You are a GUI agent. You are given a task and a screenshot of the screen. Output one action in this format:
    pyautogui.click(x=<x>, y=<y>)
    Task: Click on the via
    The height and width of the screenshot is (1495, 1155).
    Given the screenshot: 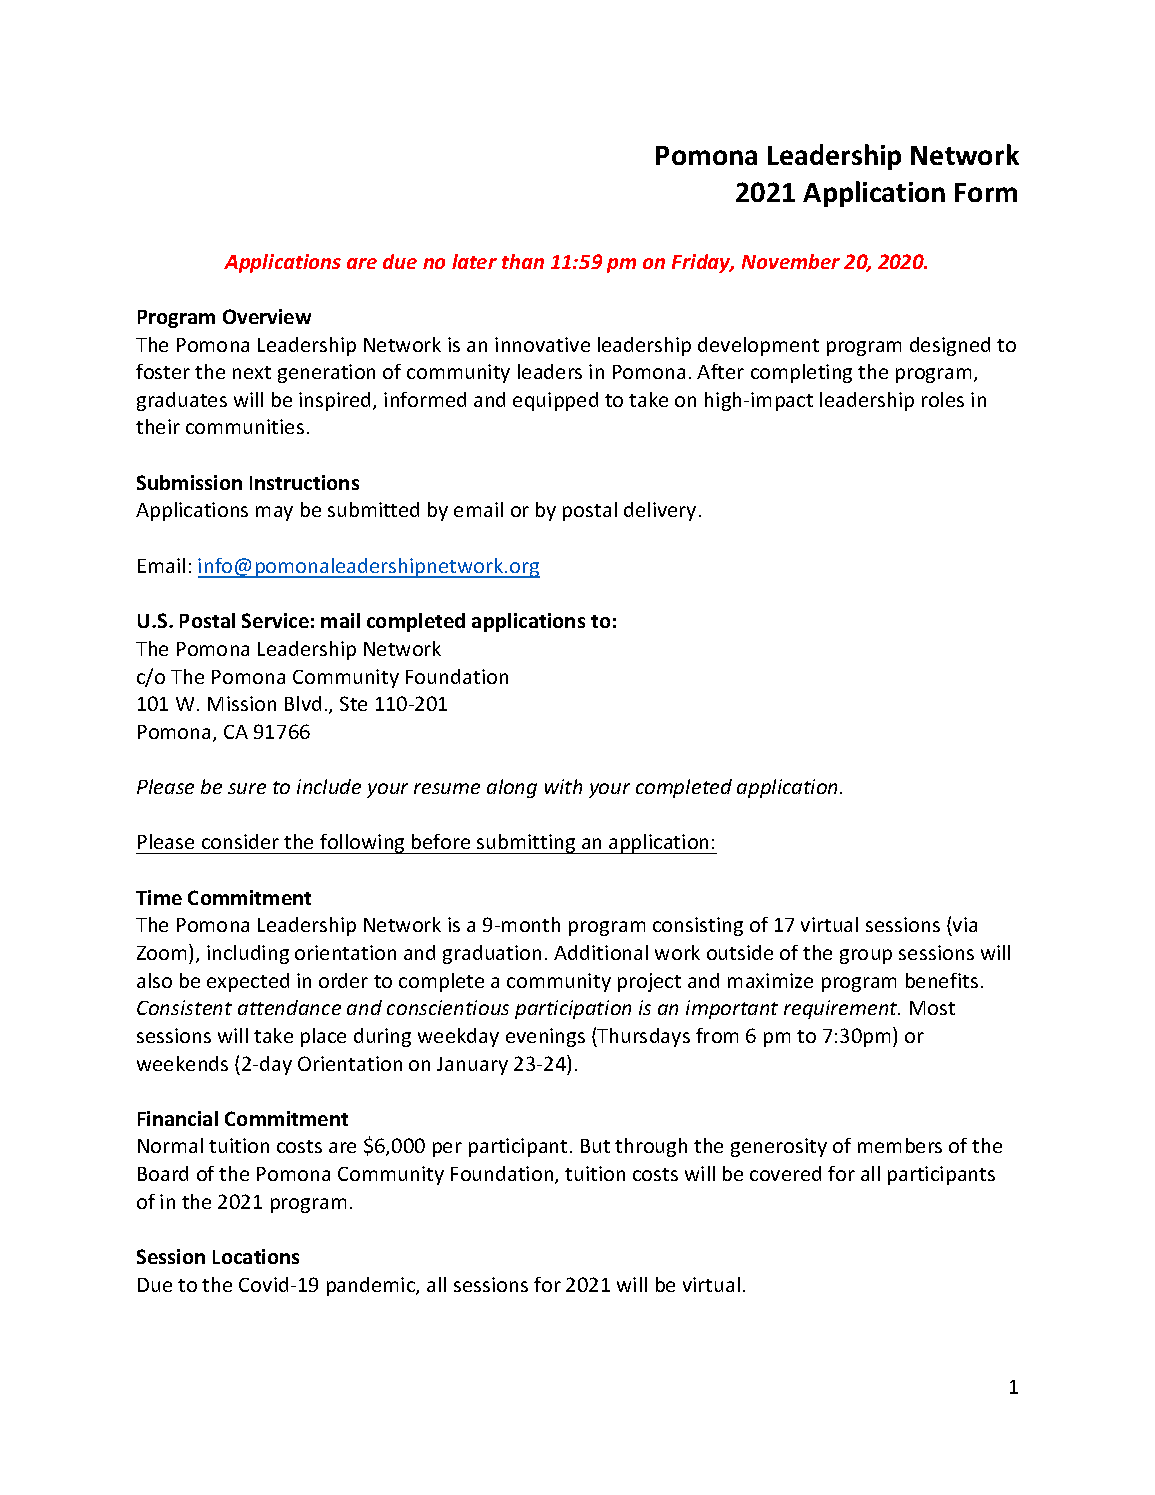 What is the action you would take?
    pyautogui.click(x=964, y=926)
